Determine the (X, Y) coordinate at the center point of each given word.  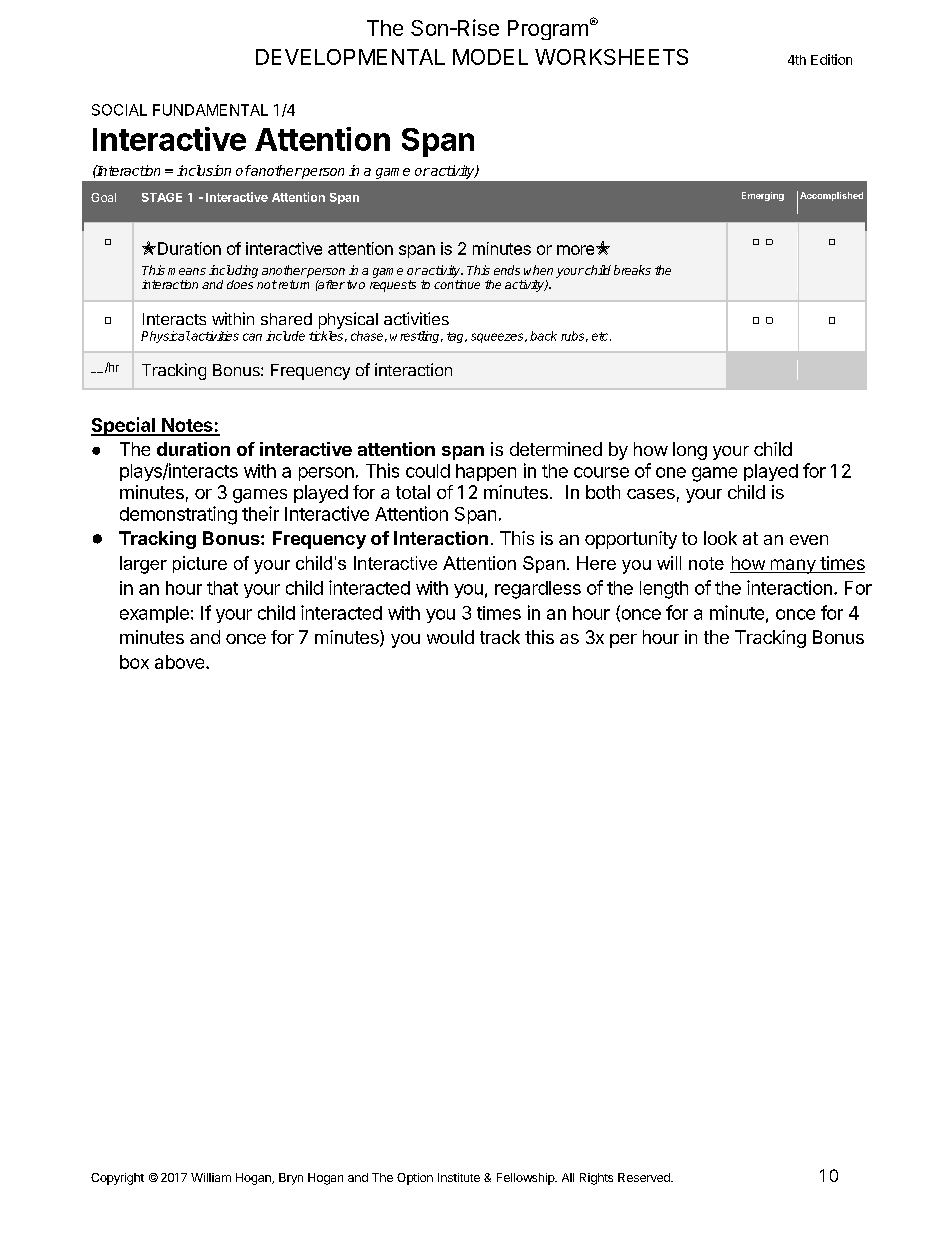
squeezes (498, 338)
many (793, 566)
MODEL (490, 57)
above (181, 662)
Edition (831, 59)
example (154, 614)
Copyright (117, 1179)
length (664, 590)
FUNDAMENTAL (210, 110)
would (450, 637)
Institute (459, 1177)
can (252, 337)
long (690, 451)
